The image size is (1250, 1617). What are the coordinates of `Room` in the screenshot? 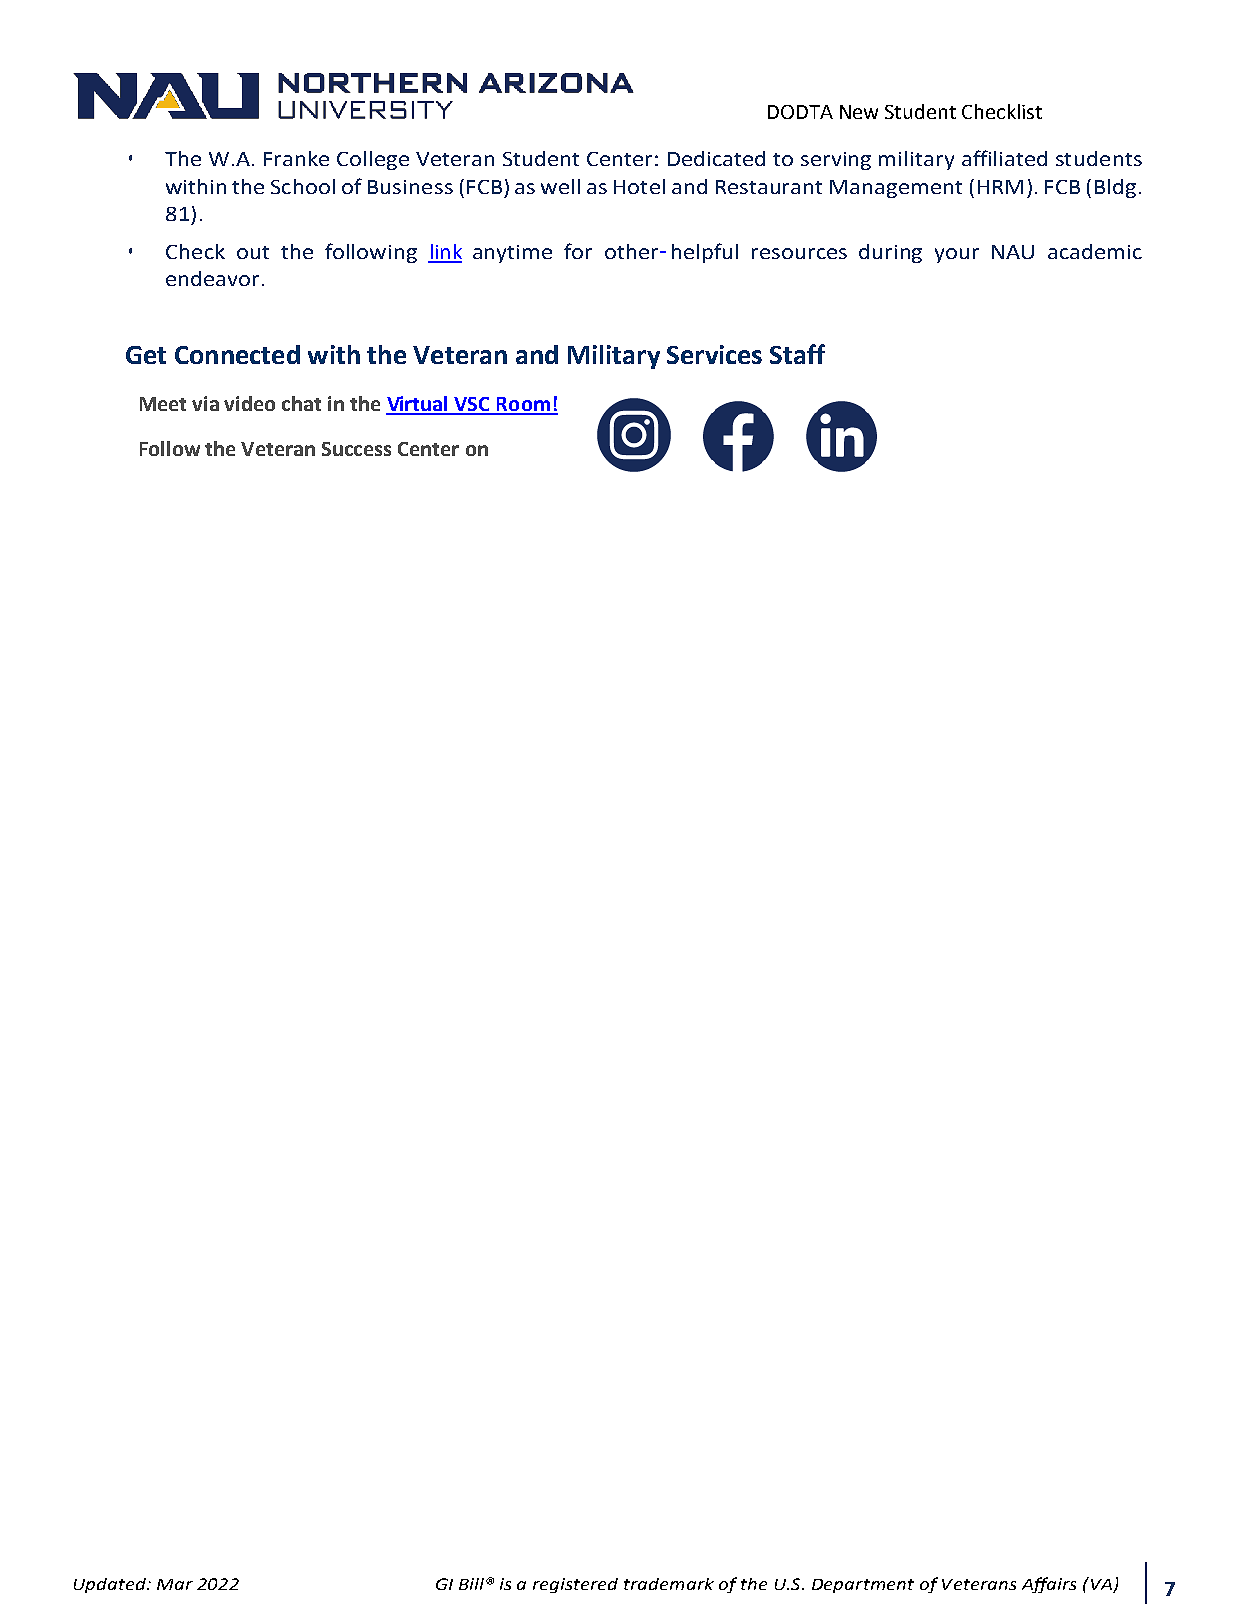 It's located at (523, 405).
